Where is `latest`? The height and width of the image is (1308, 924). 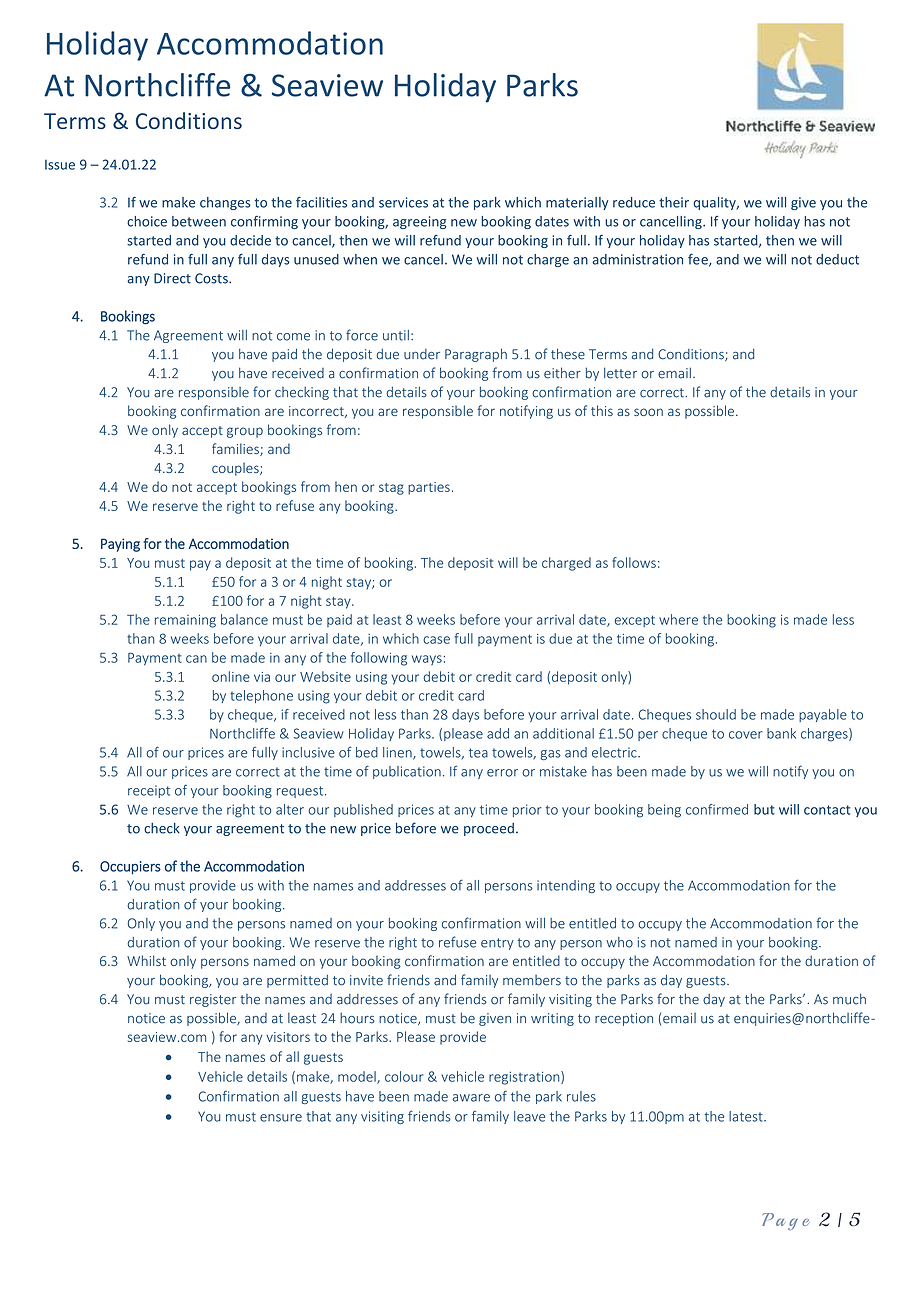
latest is located at coordinates (747, 1116).
